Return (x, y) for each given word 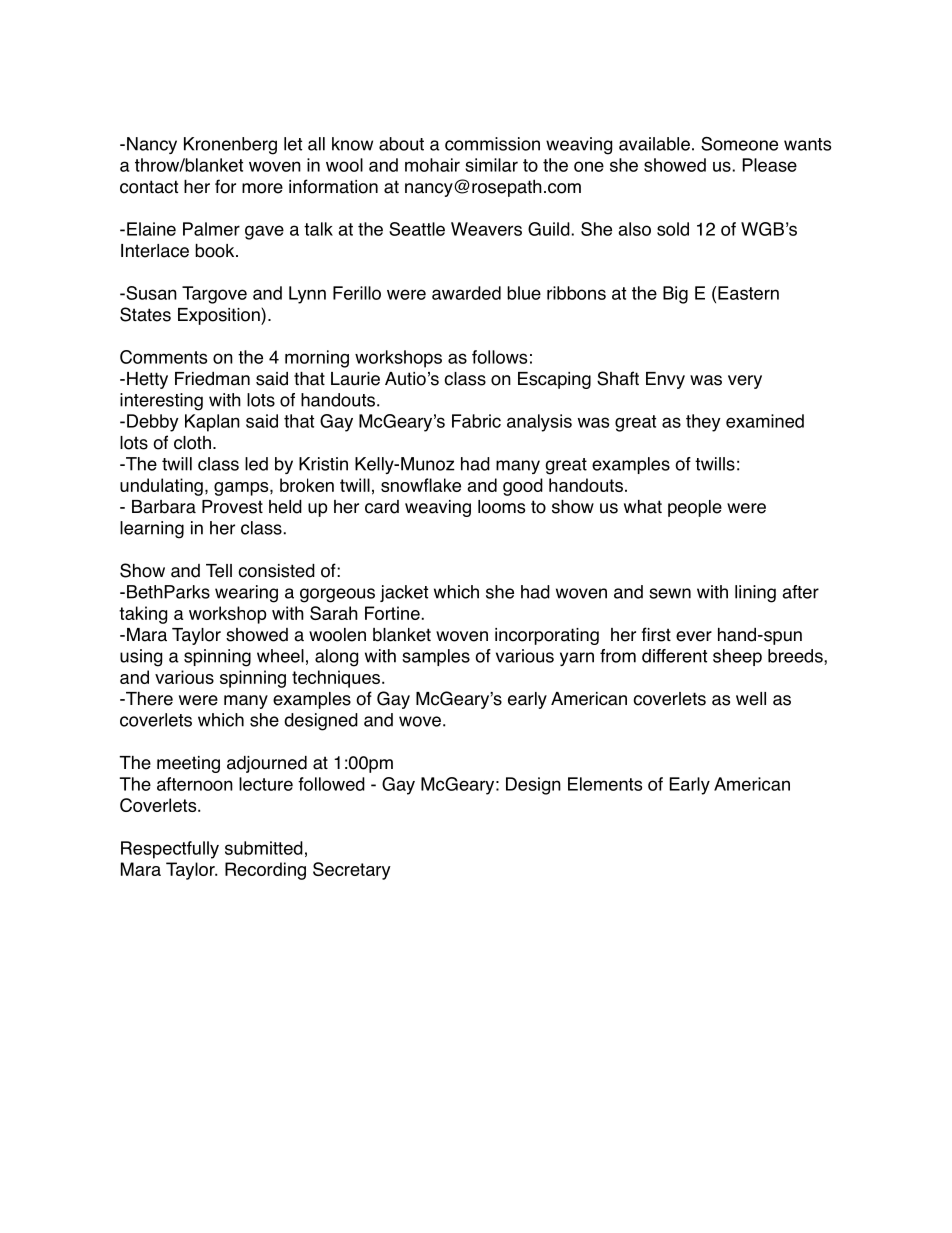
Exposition (220, 316)
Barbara (164, 507)
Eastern (748, 293)
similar (491, 165)
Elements (605, 784)
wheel (280, 656)
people (695, 508)
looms (501, 507)
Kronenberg (230, 146)
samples (436, 657)
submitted (264, 848)
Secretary (352, 871)
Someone (739, 144)
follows (499, 357)
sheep (737, 657)
